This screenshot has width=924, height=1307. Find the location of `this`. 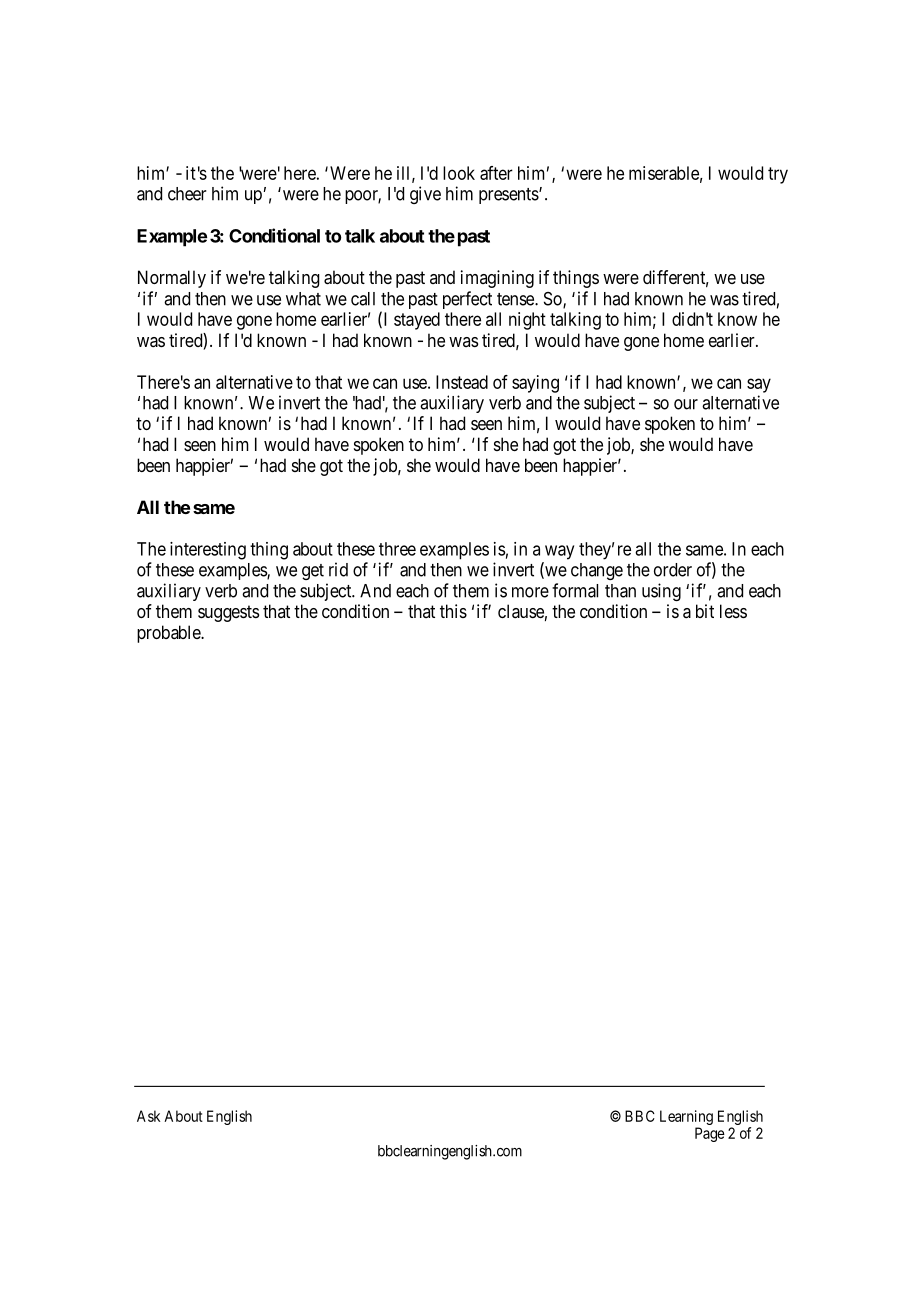

this is located at coordinates (453, 611).
